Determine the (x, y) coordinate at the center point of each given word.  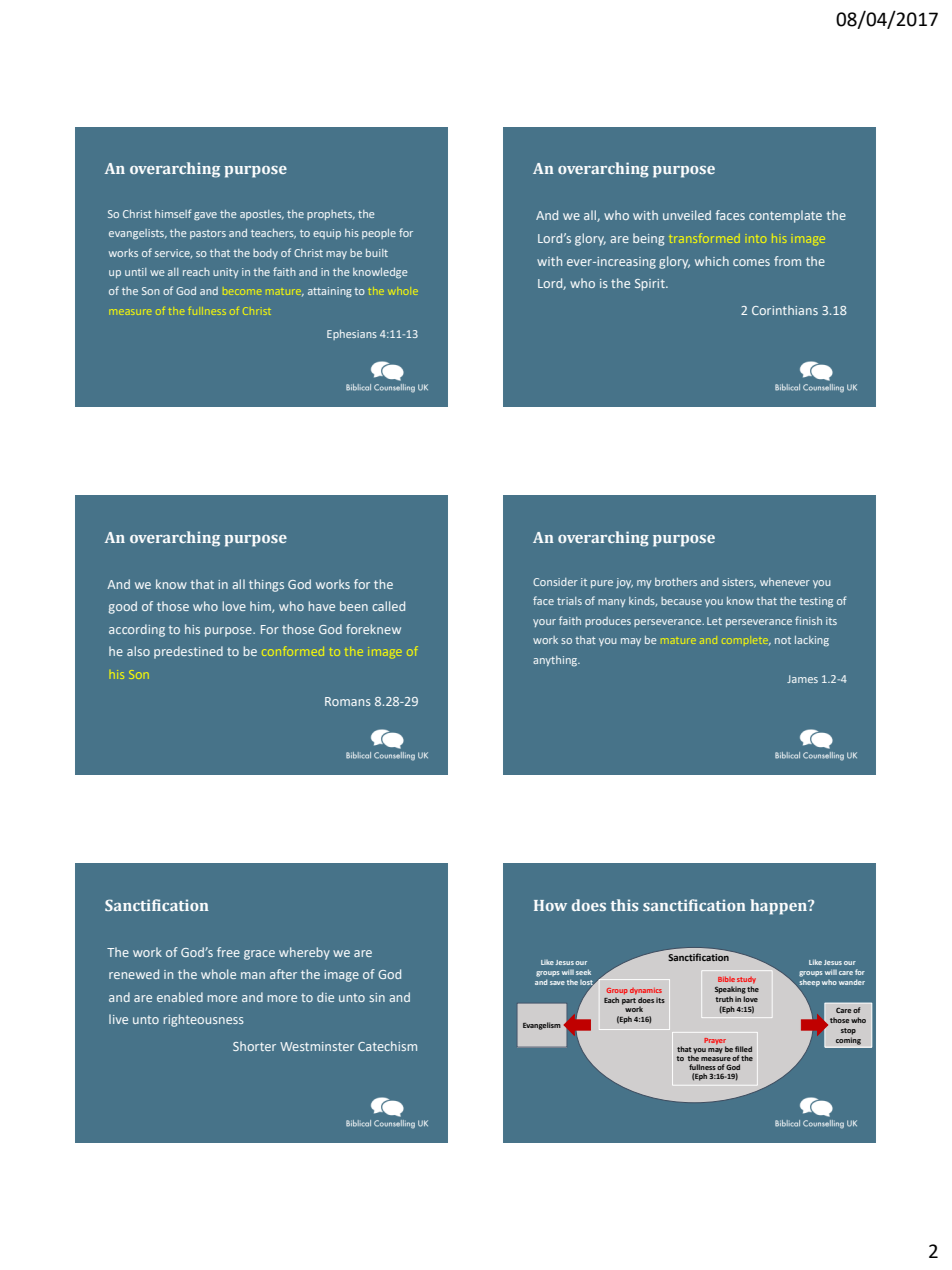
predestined (188, 652)
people (379, 234)
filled (743, 1049)
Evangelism (542, 1026)
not (783, 640)
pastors (208, 234)
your (544, 623)
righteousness (204, 1020)
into (757, 239)
